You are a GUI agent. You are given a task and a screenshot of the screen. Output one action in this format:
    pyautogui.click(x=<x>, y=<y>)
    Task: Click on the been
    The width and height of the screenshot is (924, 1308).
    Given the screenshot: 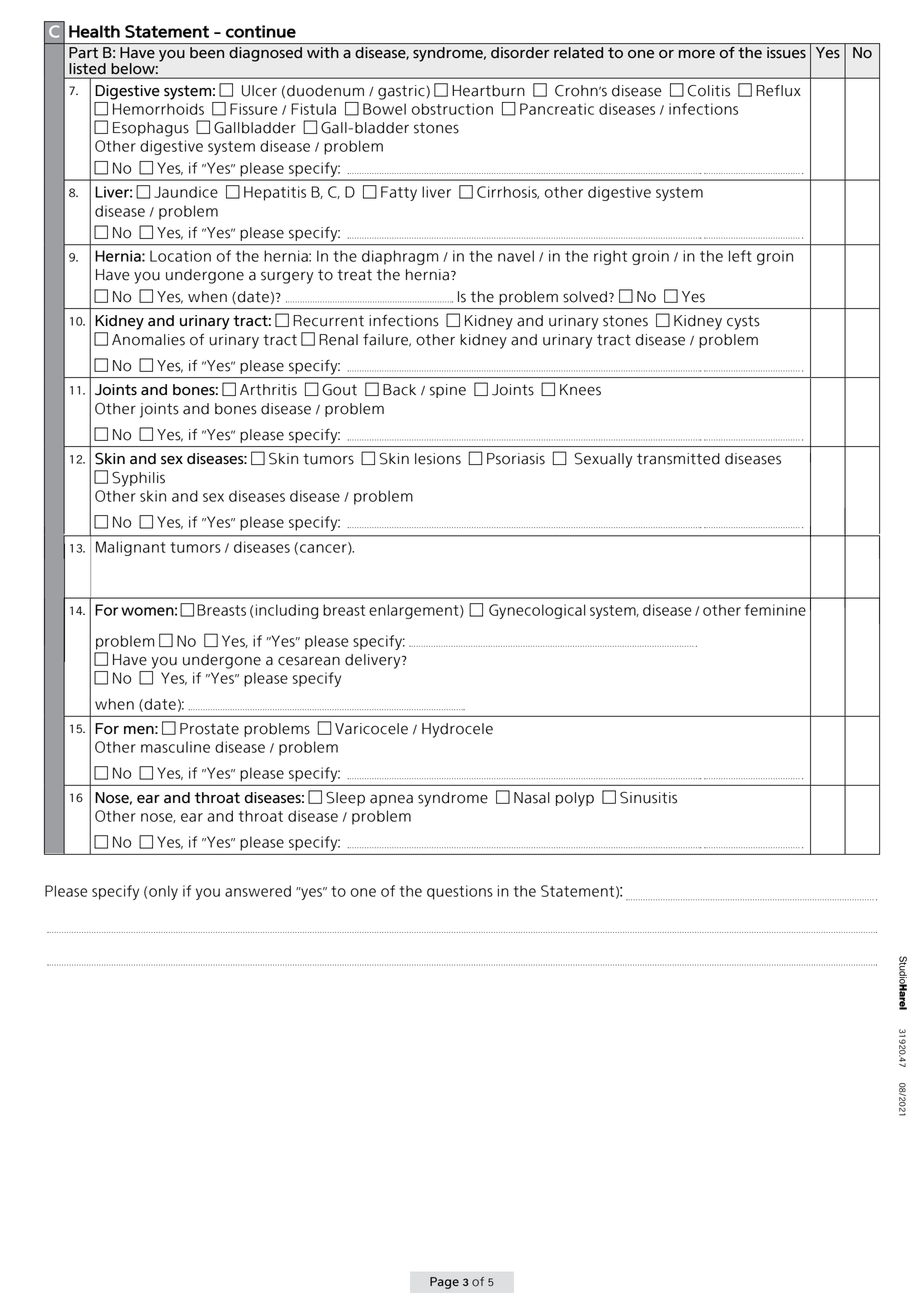 What is the action you would take?
    pyautogui.click(x=207, y=52)
